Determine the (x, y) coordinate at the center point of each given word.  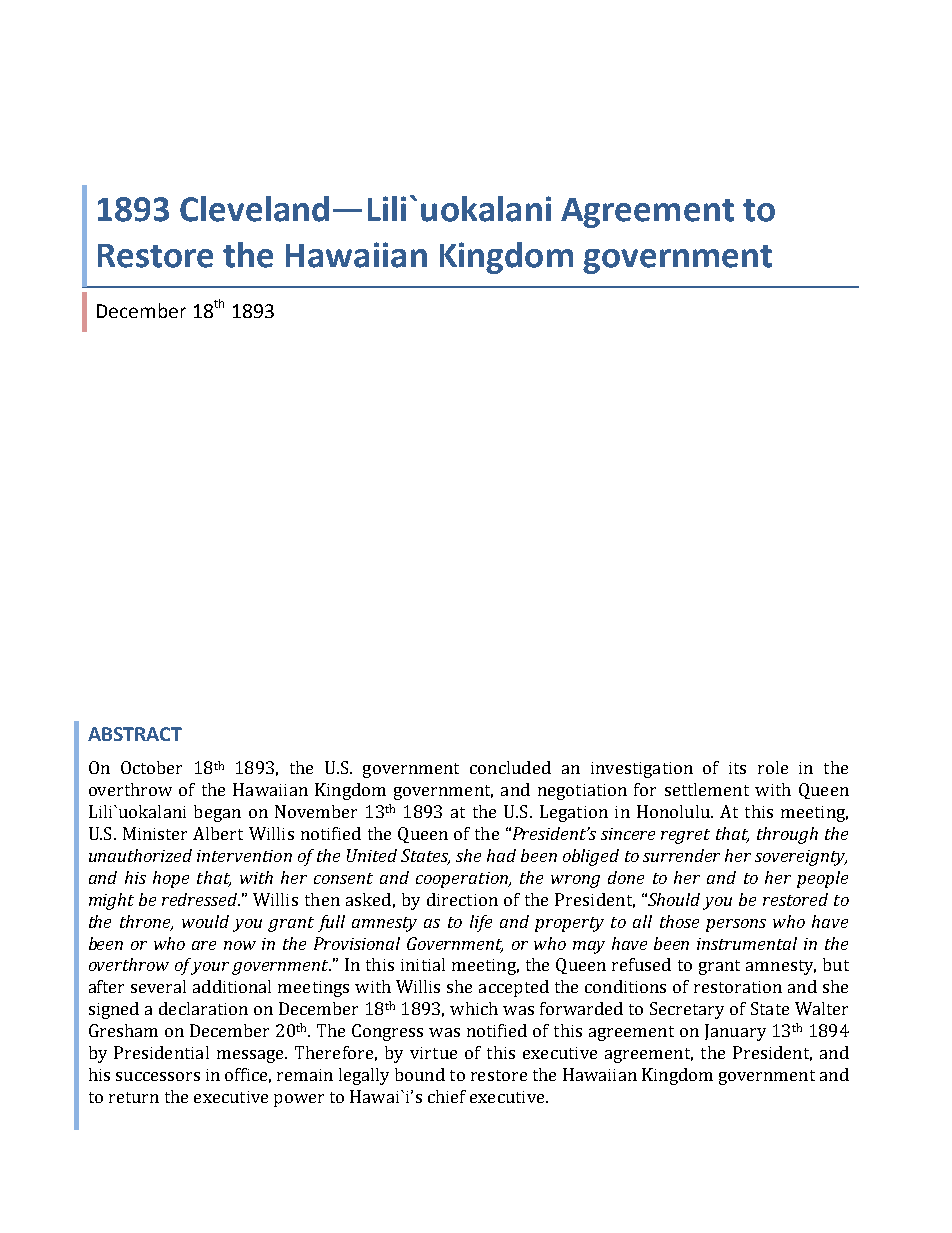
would (205, 921)
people (822, 879)
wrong (575, 881)
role (773, 767)
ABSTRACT (135, 734)
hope (171, 879)
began (217, 813)
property (569, 924)
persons (736, 925)
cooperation (463, 880)
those (679, 921)
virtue (433, 1053)
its (737, 768)
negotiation (582, 792)
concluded (510, 767)
